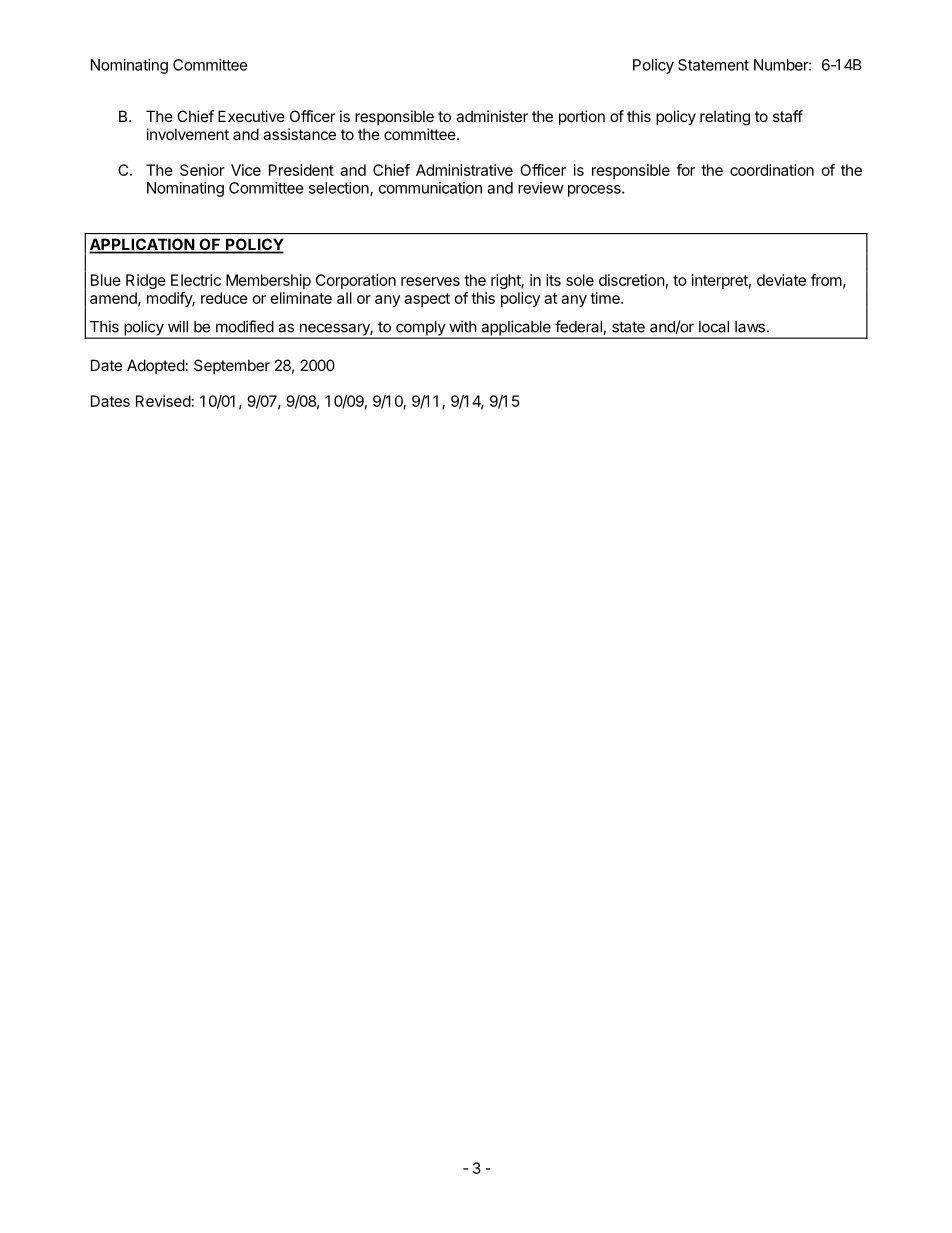 Image resolution: width=952 pixels, height=1233 pixels. What do you see at coordinates (163, 401) in the screenshot?
I see `Revised` at bounding box center [163, 401].
